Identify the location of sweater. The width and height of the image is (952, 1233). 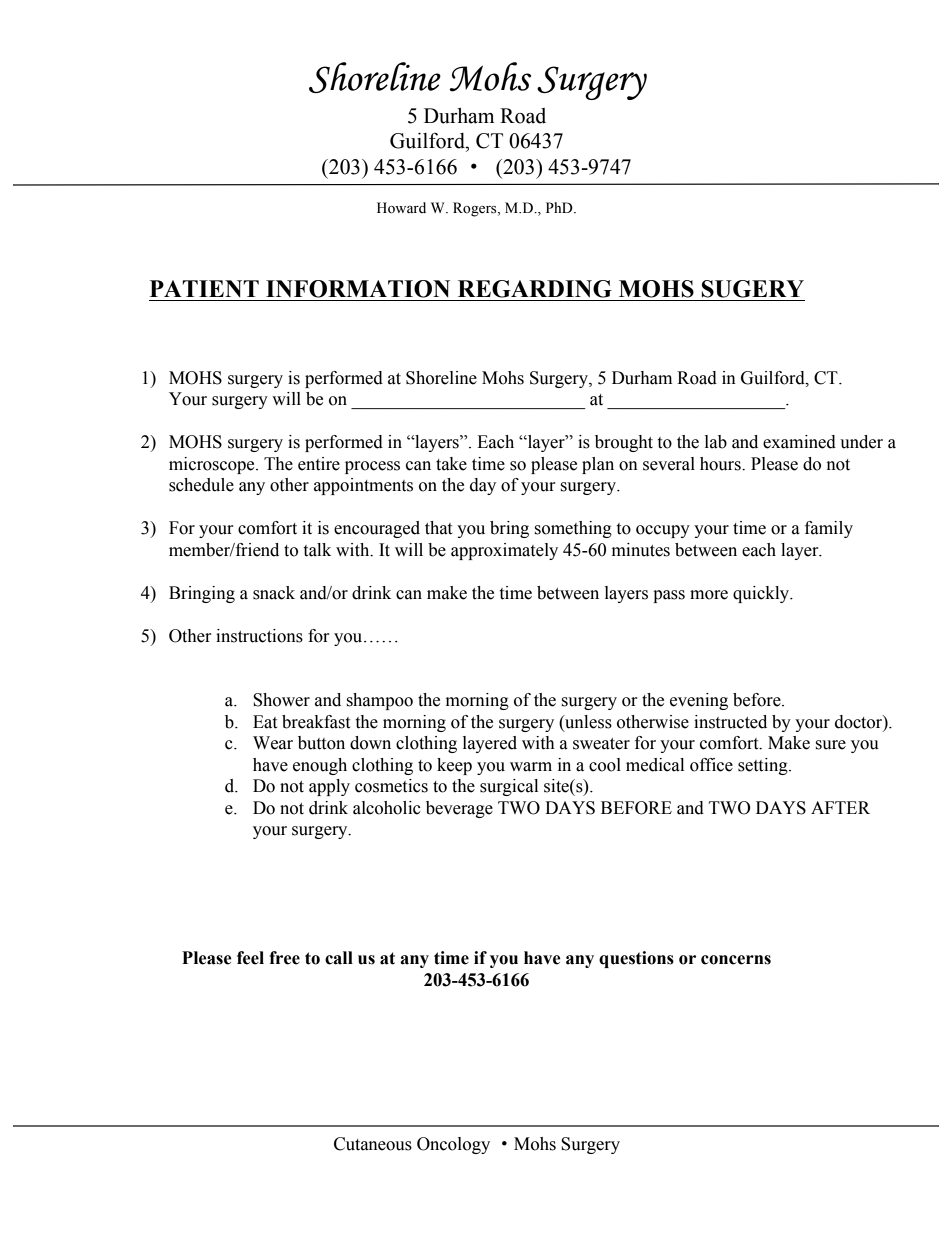
(601, 744).
